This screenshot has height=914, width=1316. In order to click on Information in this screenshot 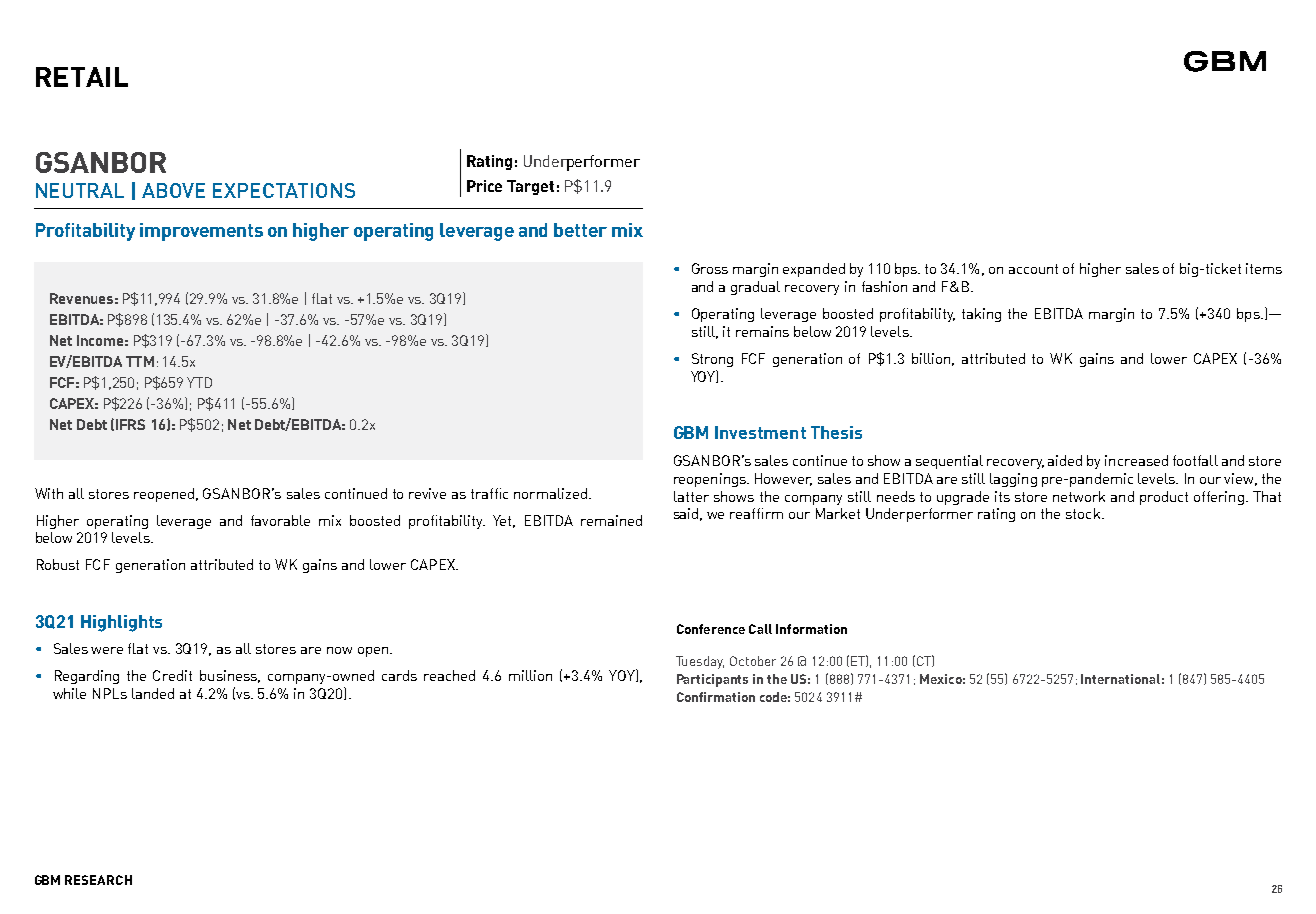, I will do `click(811, 629)`.
